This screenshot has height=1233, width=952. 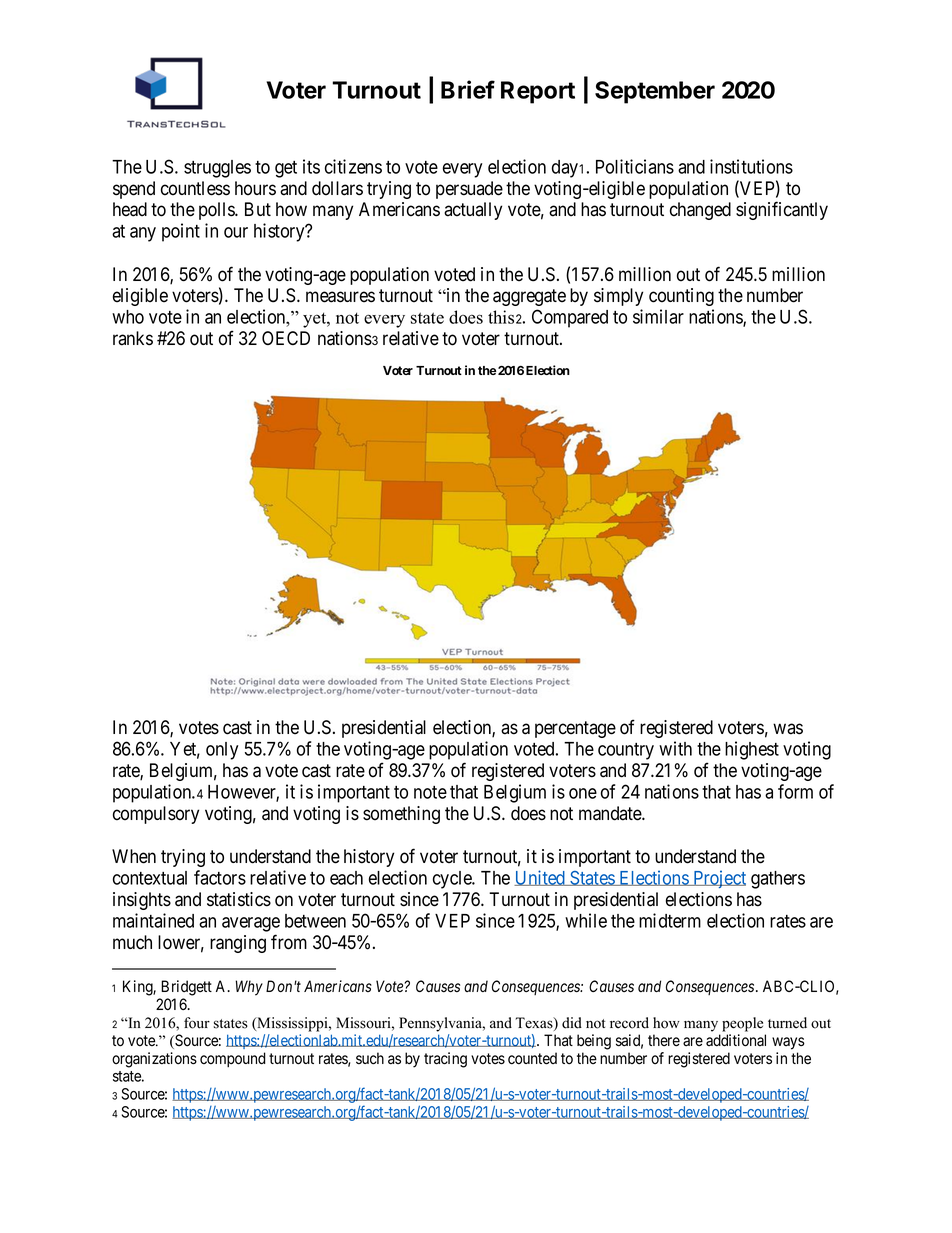 What do you see at coordinates (468, 89) in the screenshot?
I see `Brief` at bounding box center [468, 89].
